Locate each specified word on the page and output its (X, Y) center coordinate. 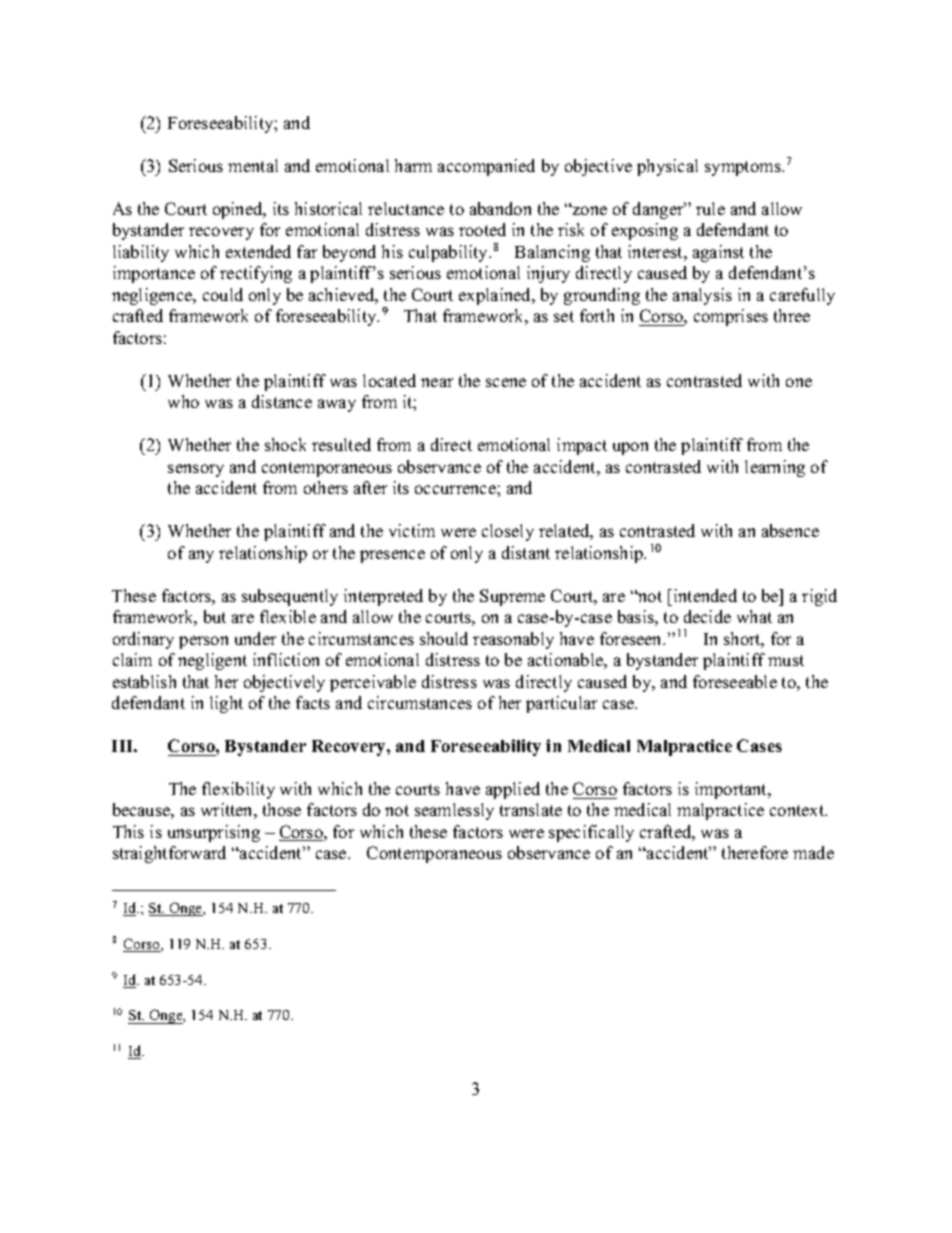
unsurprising (214, 833)
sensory (196, 470)
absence (790, 530)
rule (710, 208)
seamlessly (454, 811)
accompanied (486, 167)
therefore (755, 852)
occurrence (456, 489)
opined (239, 210)
